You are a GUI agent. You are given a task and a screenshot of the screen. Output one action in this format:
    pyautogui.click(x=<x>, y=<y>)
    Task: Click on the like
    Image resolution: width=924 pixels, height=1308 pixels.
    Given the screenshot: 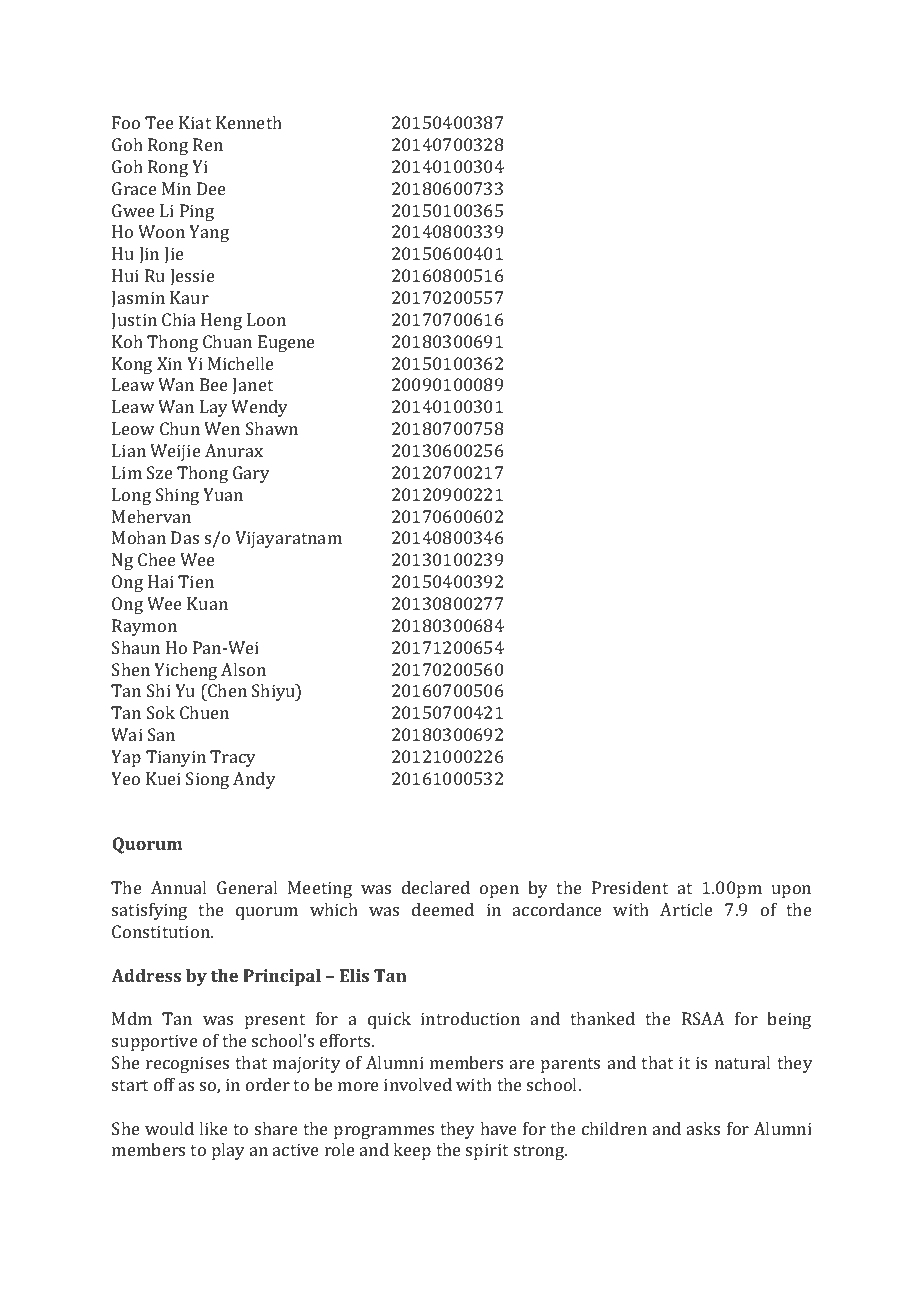 What is the action you would take?
    pyautogui.click(x=213, y=1128)
